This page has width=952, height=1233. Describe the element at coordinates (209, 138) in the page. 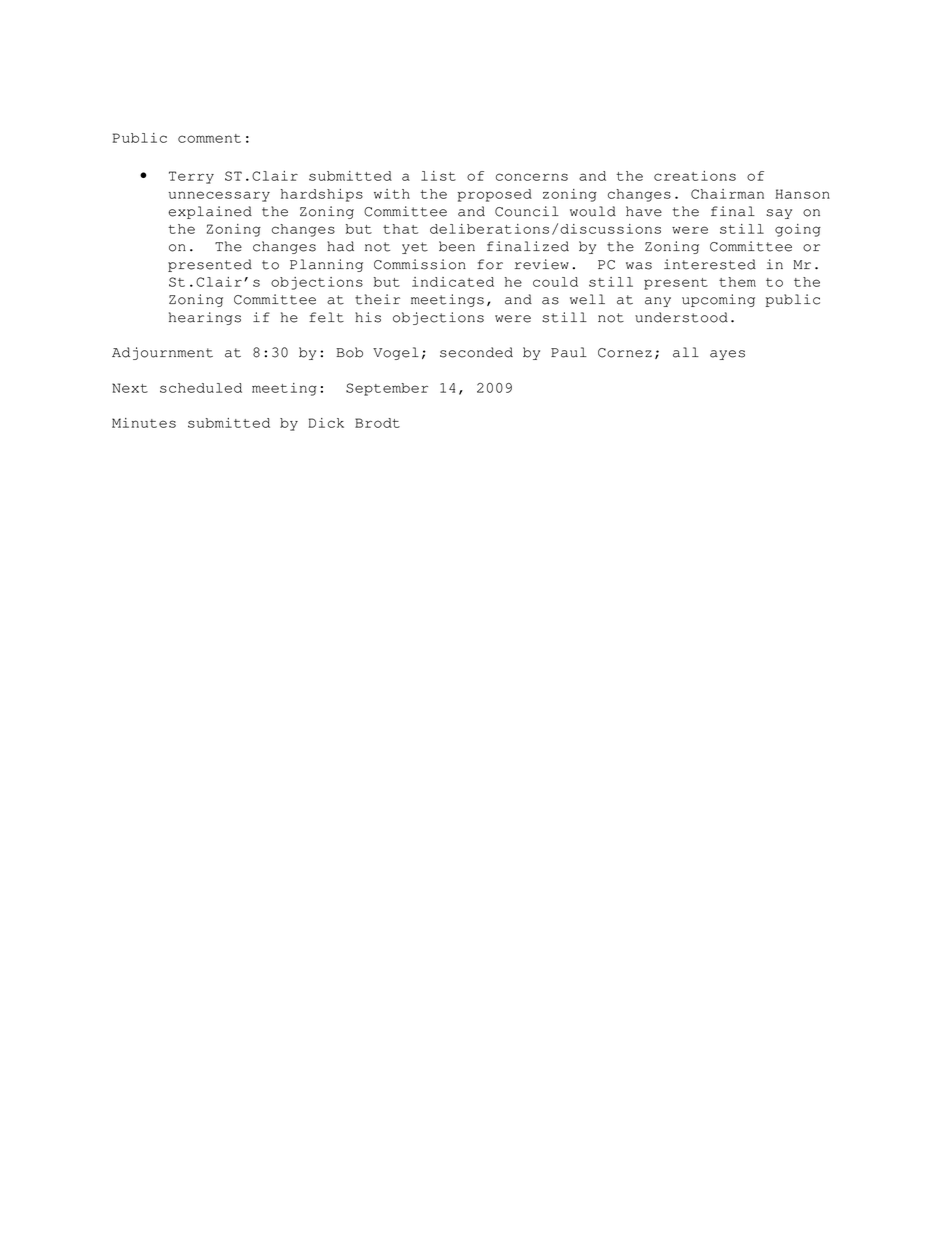

I see `comment` at that location.
